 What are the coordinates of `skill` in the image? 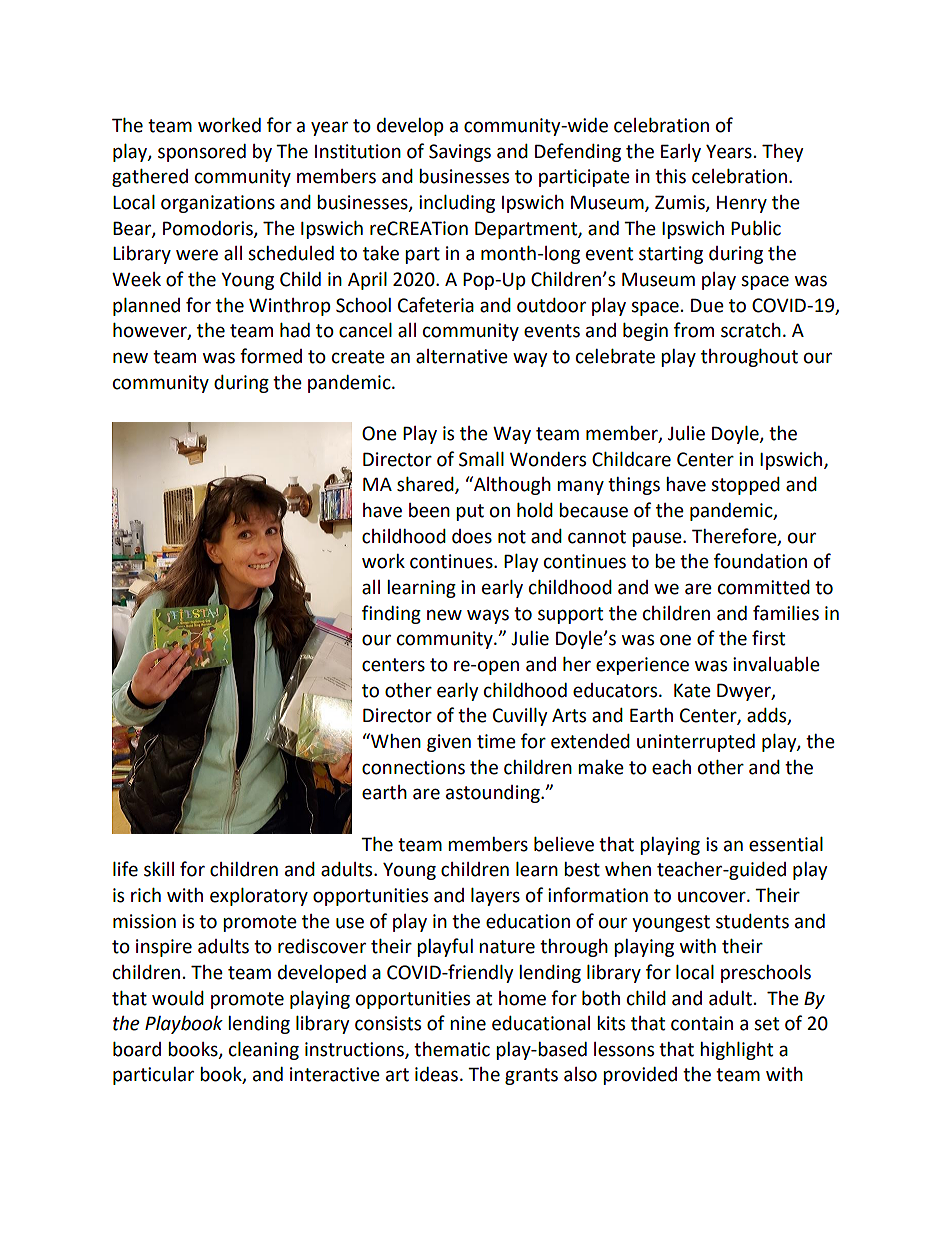 It's located at (159, 869).
